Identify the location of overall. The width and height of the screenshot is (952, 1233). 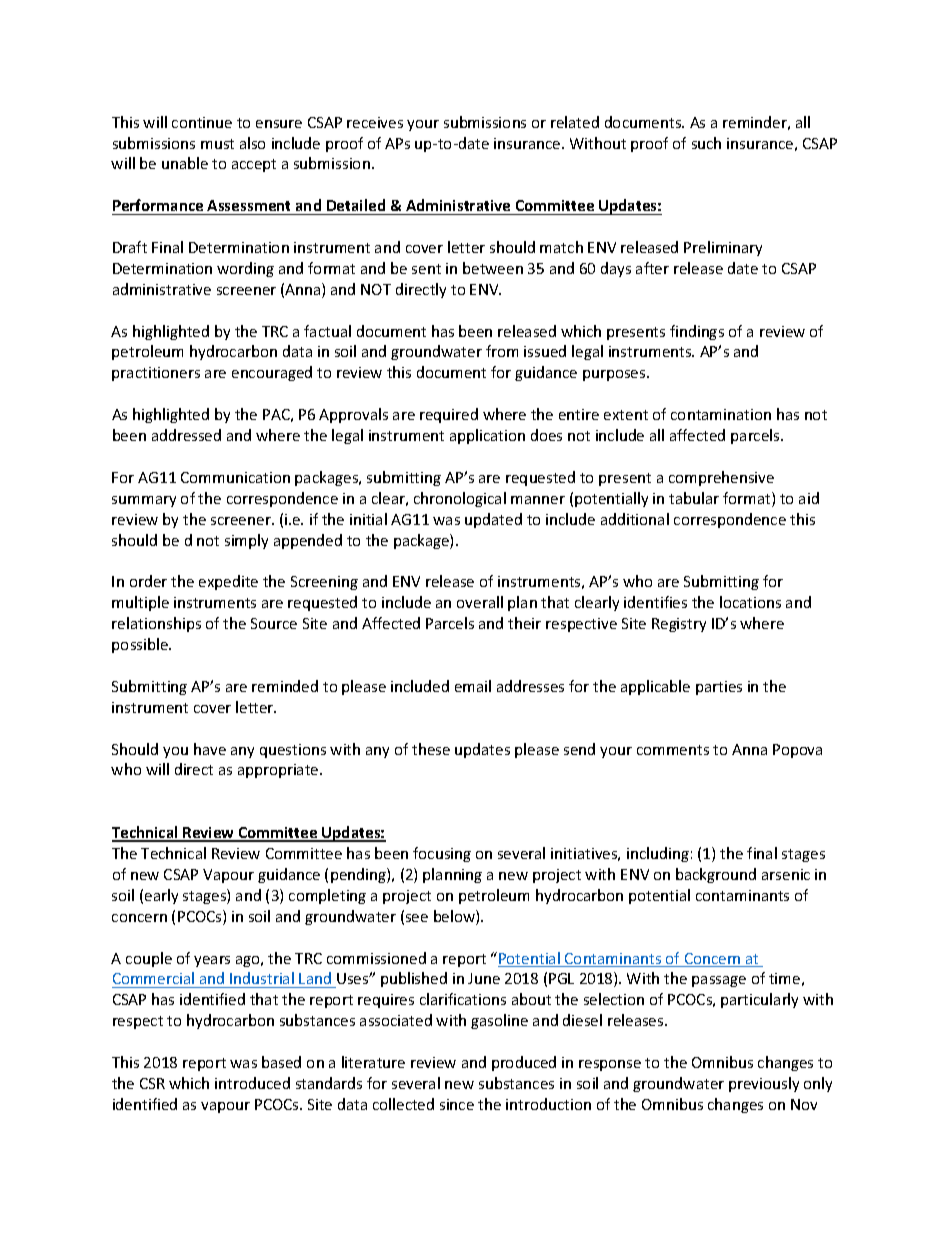
(480, 602).
